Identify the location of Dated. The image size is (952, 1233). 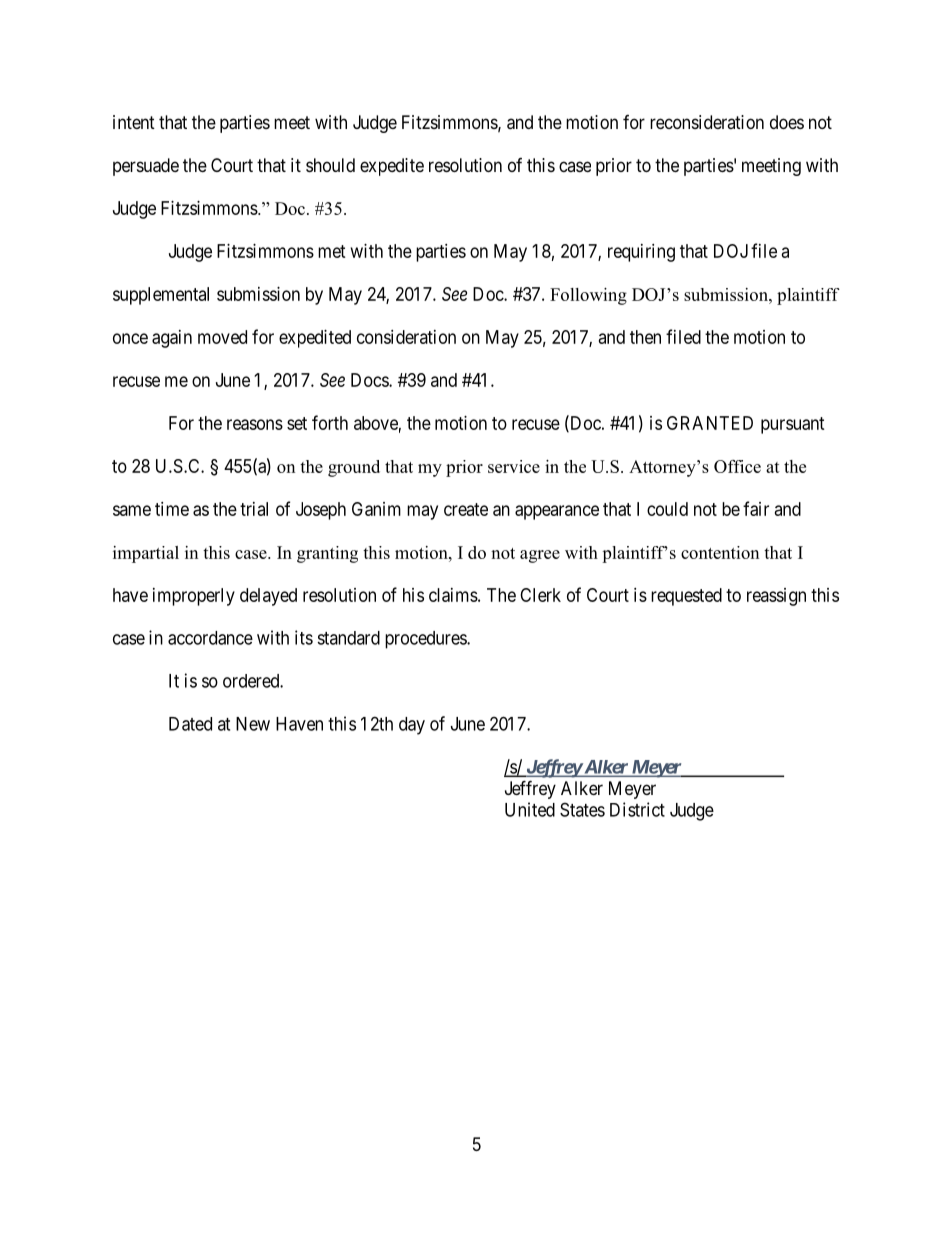
(190, 724).
